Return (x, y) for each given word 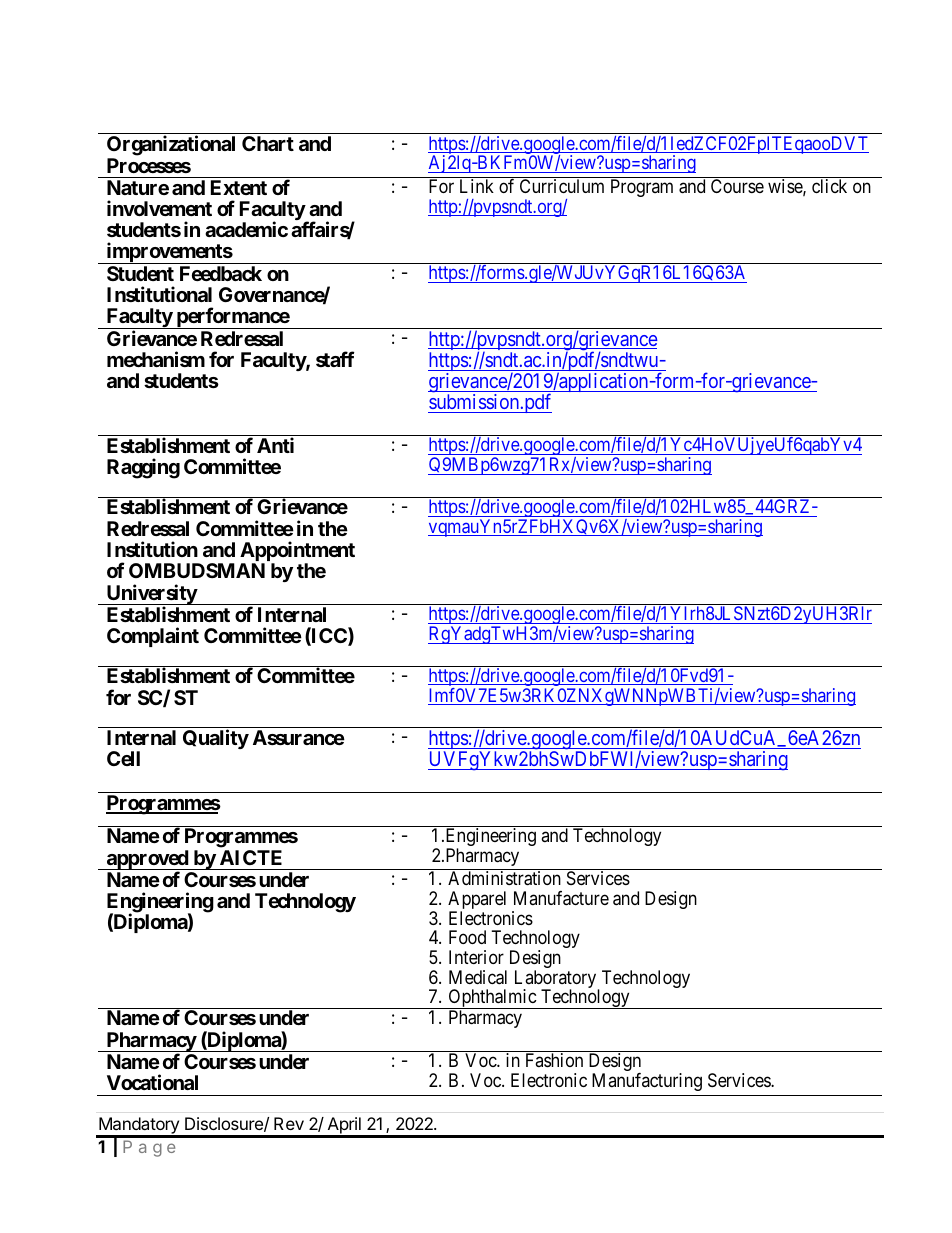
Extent (239, 187)
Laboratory (557, 980)
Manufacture (561, 898)
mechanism (156, 359)
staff (335, 359)
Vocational (152, 1082)
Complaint (153, 637)
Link (477, 186)
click (829, 186)
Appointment (297, 552)
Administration (504, 878)
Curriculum (562, 186)
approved (147, 861)
